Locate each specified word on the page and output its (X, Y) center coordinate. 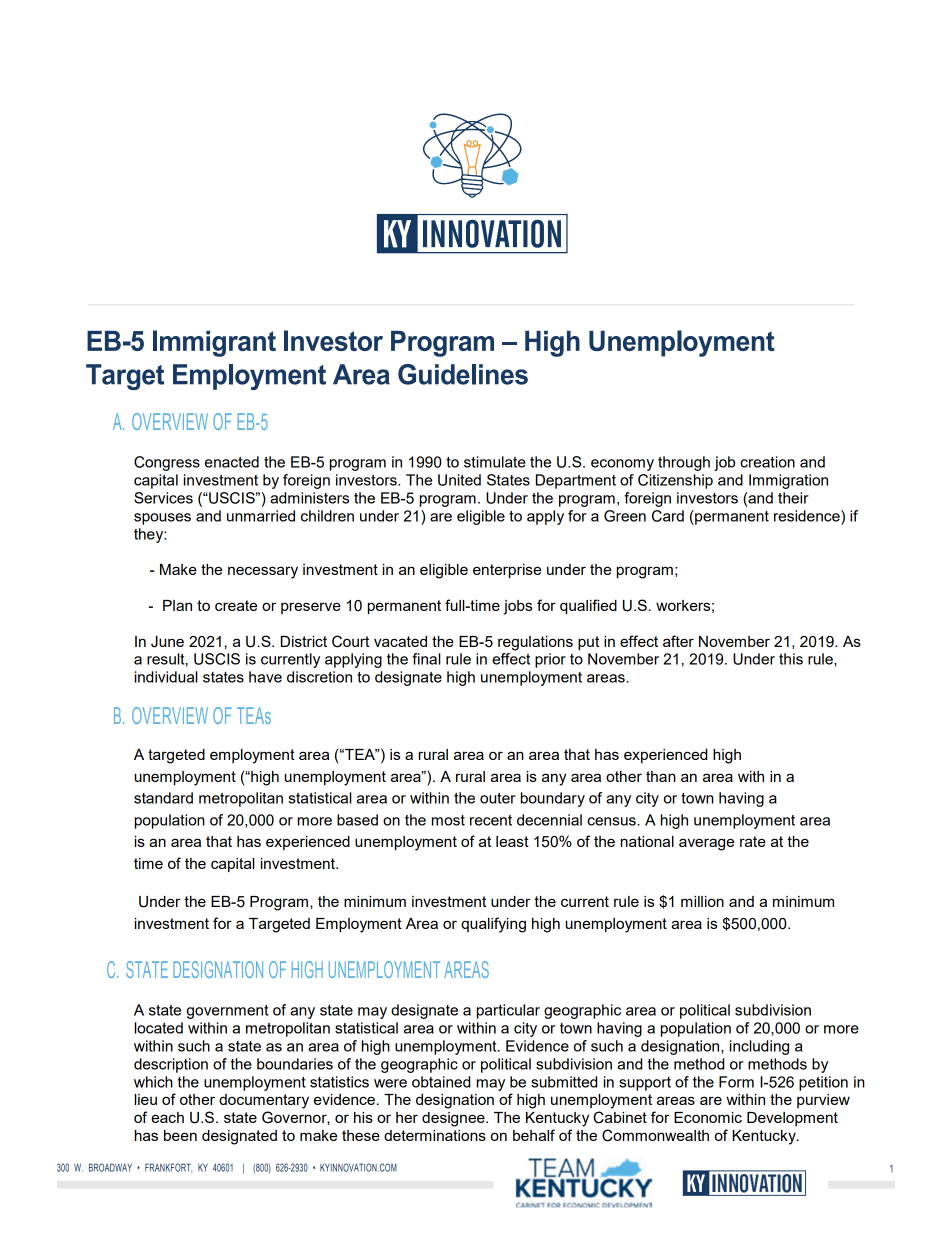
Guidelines (463, 374)
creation (767, 462)
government (227, 1012)
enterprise (507, 571)
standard (163, 798)
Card (668, 516)
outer (498, 798)
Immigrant (214, 343)
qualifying (493, 925)
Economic (708, 1117)
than (661, 776)
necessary (263, 572)
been (180, 1135)
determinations (435, 1135)
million (702, 901)
